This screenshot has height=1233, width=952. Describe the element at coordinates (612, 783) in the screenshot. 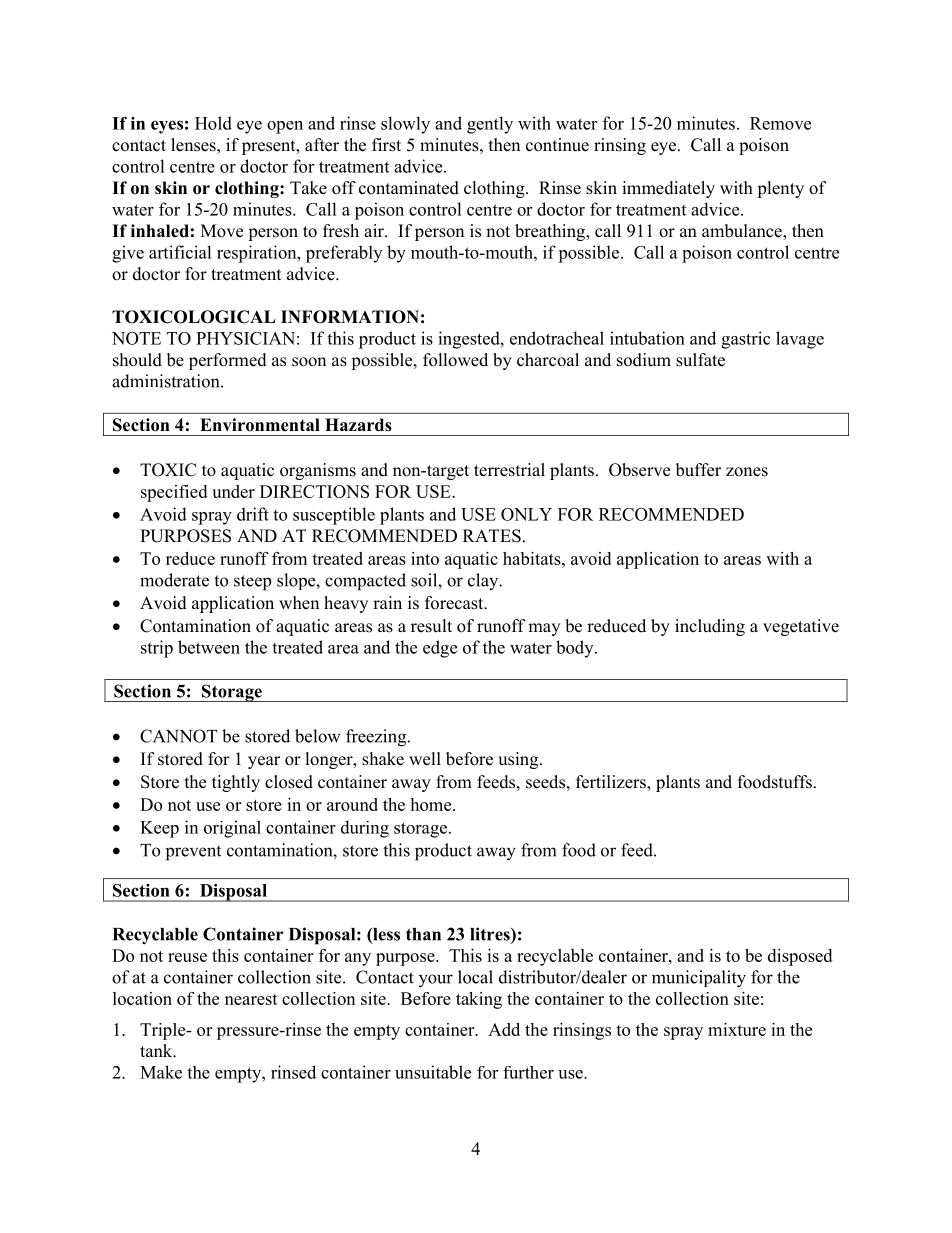

I see `fertilizers` at that location.
